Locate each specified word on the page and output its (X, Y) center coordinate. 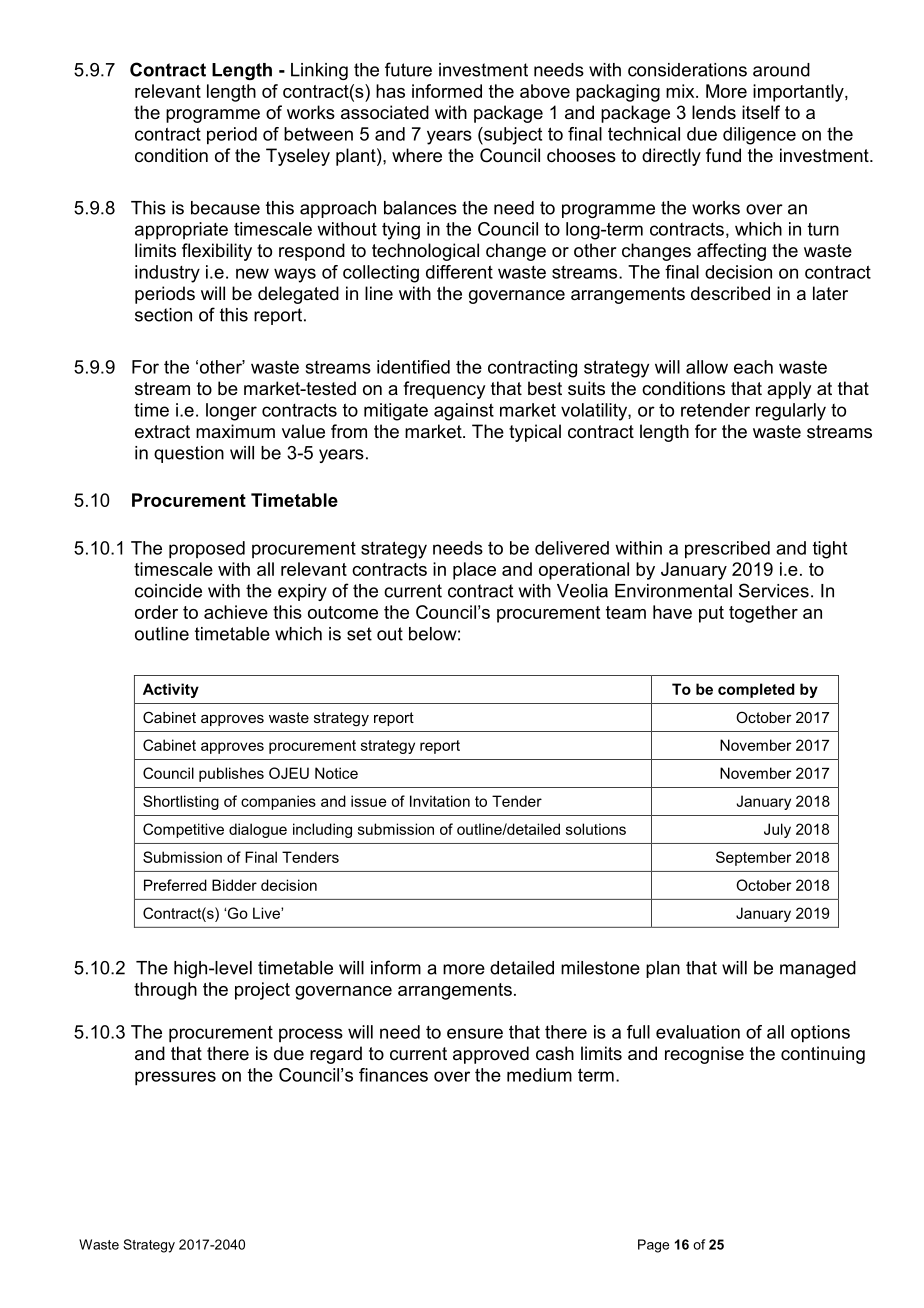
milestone (600, 968)
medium (539, 1075)
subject (512, 136)
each (753, 367)
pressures (175, 1078)
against (464, 412)
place (474, 571)
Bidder (234, 885)
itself (761, 112)
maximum (235, 431)
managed (818, 969)
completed (756, 690)
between (318, 134)
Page (653, 1246)
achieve (236, 612)
